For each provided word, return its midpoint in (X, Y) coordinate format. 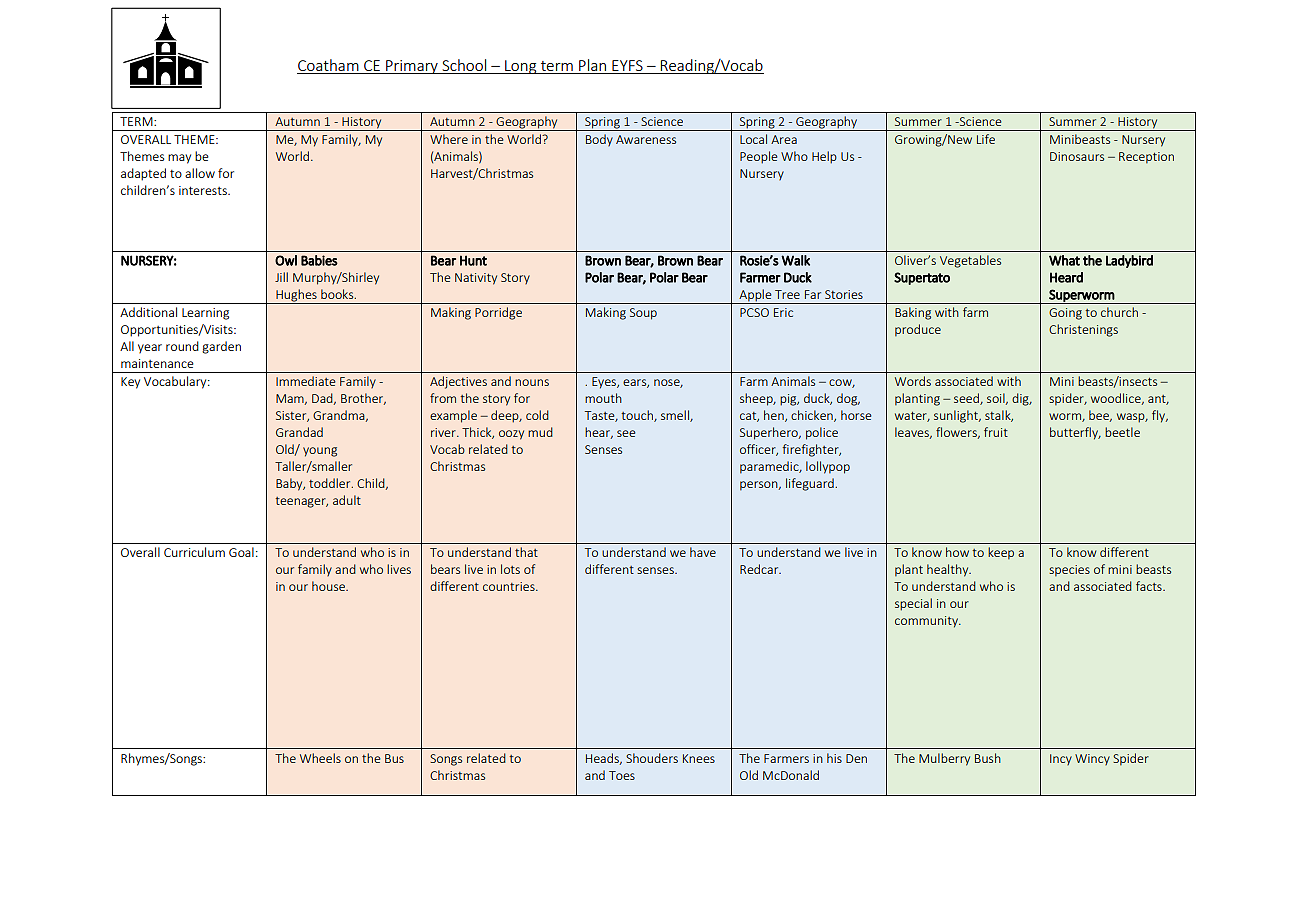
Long (521, 67)
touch (638, 416)
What (1064, 260)
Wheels (320, 758)
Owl (286, 260)
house (329, 586)
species (1069, 571)
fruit (996, 432)
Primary (412, 67)
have (703, 552)
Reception (1146, 158)
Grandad (299, 432)
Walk (795, 260)
